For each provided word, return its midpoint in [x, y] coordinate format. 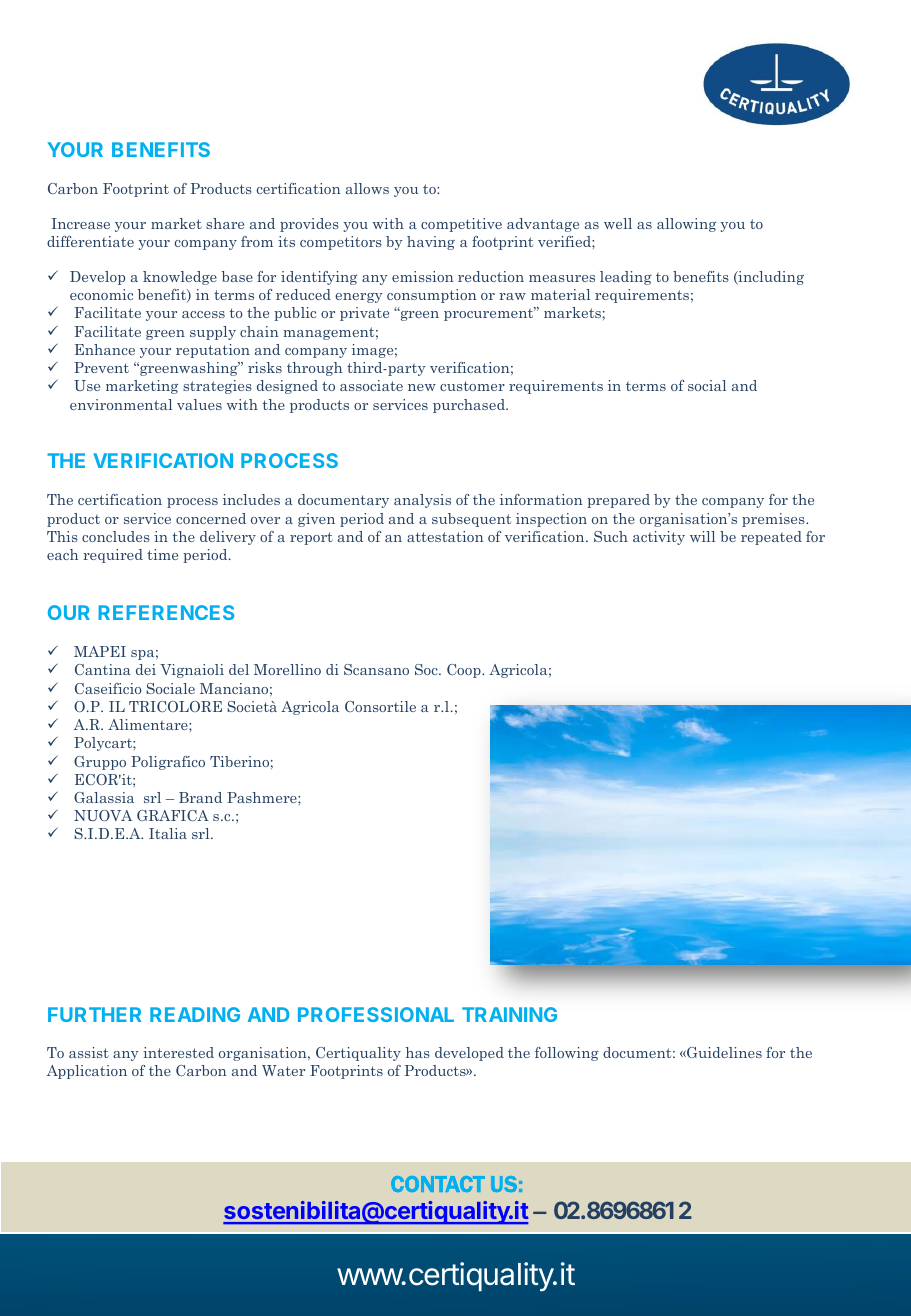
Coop [465, 671]
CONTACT [438, 1184]
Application [87, 1072]
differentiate [90, 241]
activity [659, 538]
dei [146, 669]
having [431, 243]
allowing [686, 225]
